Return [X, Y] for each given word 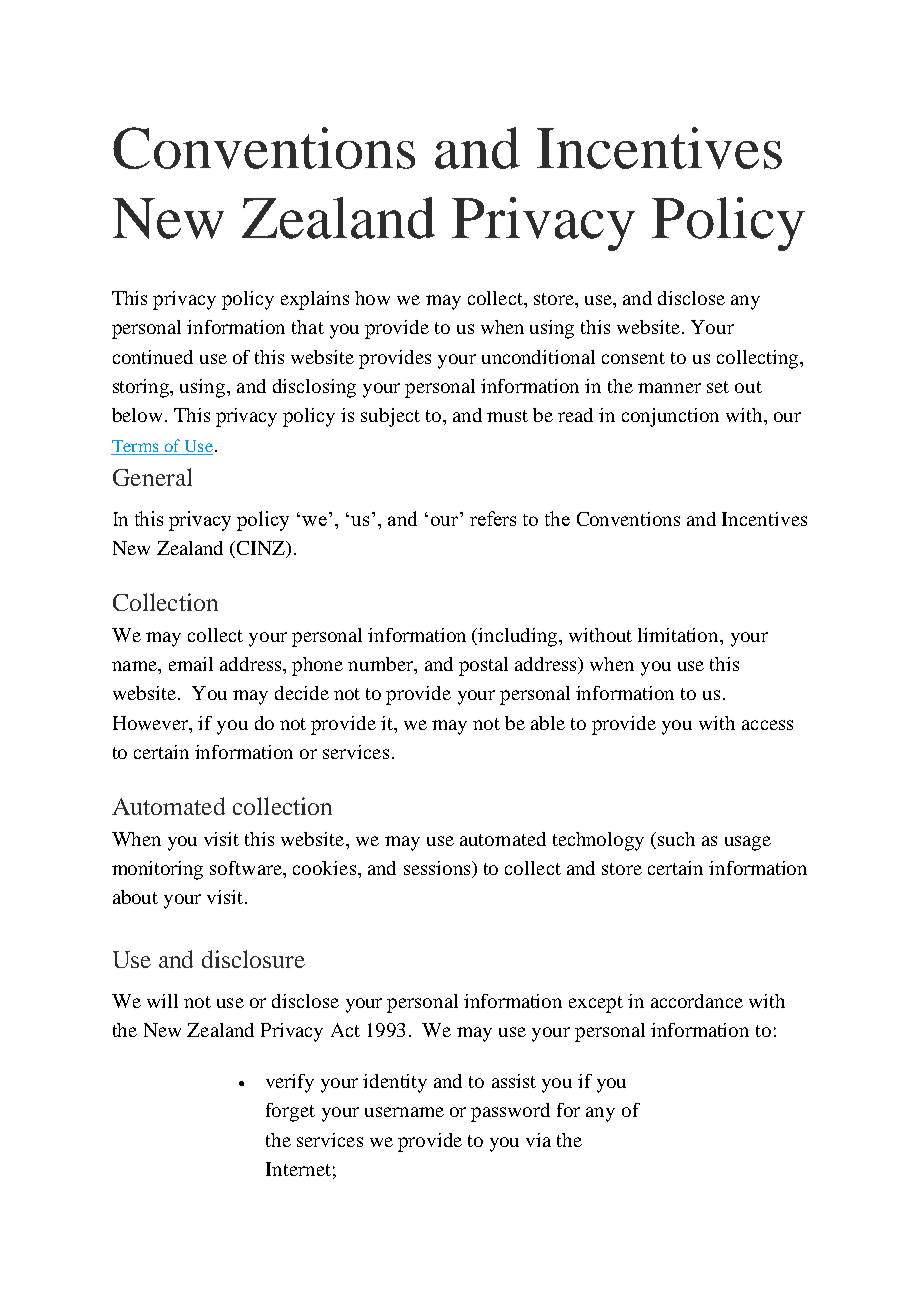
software [247, 868]
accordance [697, 1001]
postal [483, 666]
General [152, 477]
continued [153, 357]
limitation [680, 635]
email [191, 664]
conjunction [670, 417]
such [676, 839]
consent [633, 358]
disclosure [253, 959]
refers [493, 518]
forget [290, 1112]
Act [345, 1030]
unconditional [538, 357]
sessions [438, 869]
